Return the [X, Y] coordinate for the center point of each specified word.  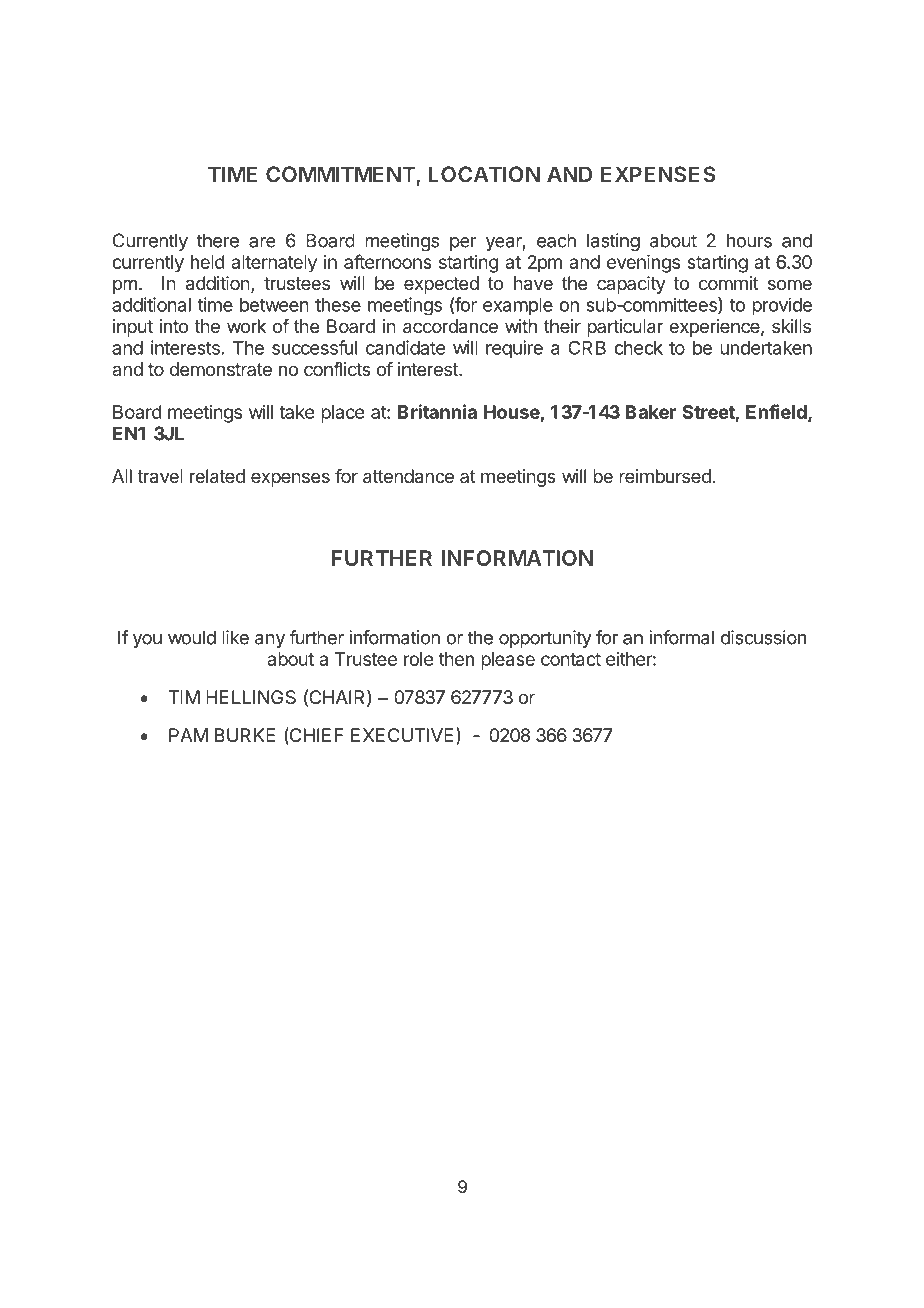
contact [571, 659]
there [218, 240]
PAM [188, 735]
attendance [408, 476]
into [174, 326]
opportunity [545, 639]
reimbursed [665, 476]
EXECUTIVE [402, 735]
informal [681, 637]
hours [749, 240]
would [192, 637]
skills [791, 326]
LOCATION [484, 174]
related [217, 476]
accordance [450, 326]
